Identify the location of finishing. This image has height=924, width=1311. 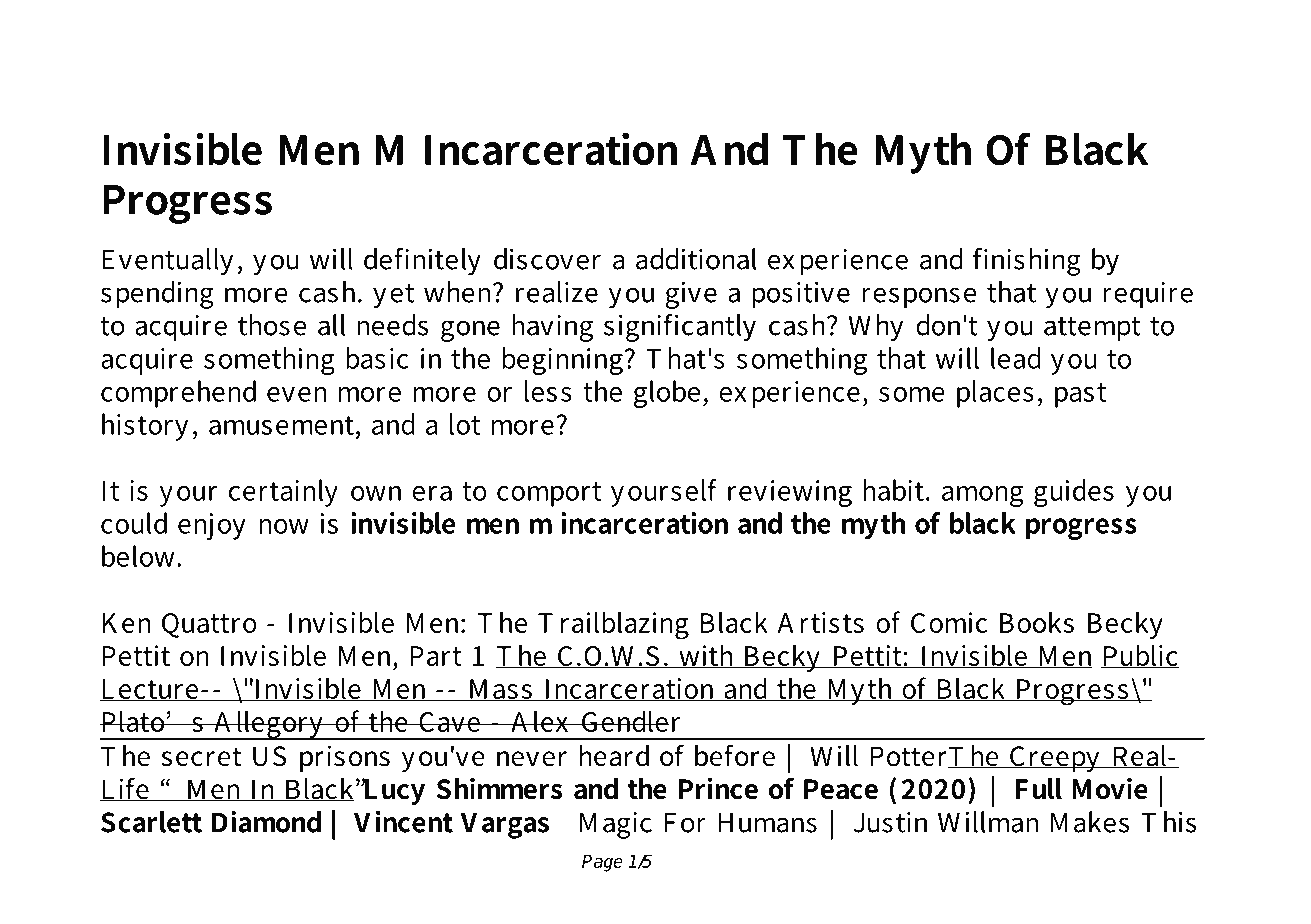
(1027, 262).
